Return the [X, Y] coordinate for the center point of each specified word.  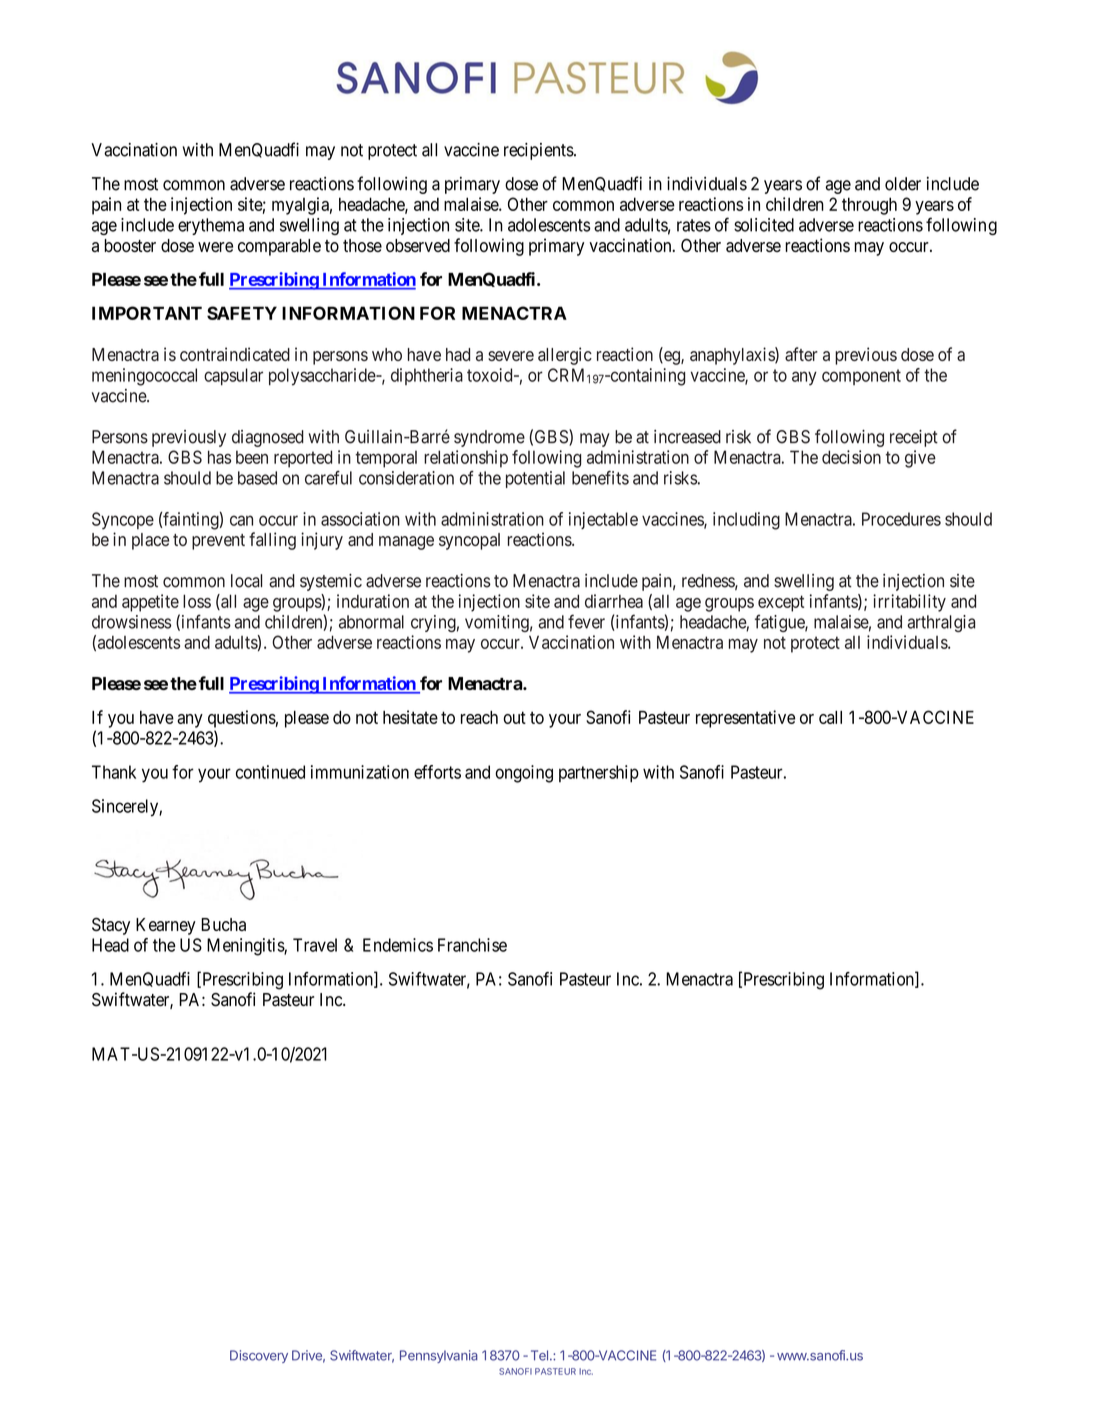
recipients [539, 151]
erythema [211, 226]
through [869, 206]
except [781, 603]
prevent [218, 542]
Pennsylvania [439, 1356]
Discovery [259, 1356]
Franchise [472, 945]
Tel [539, 1355]
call [830, 717]
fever [586, 621]
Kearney [166, 926]
